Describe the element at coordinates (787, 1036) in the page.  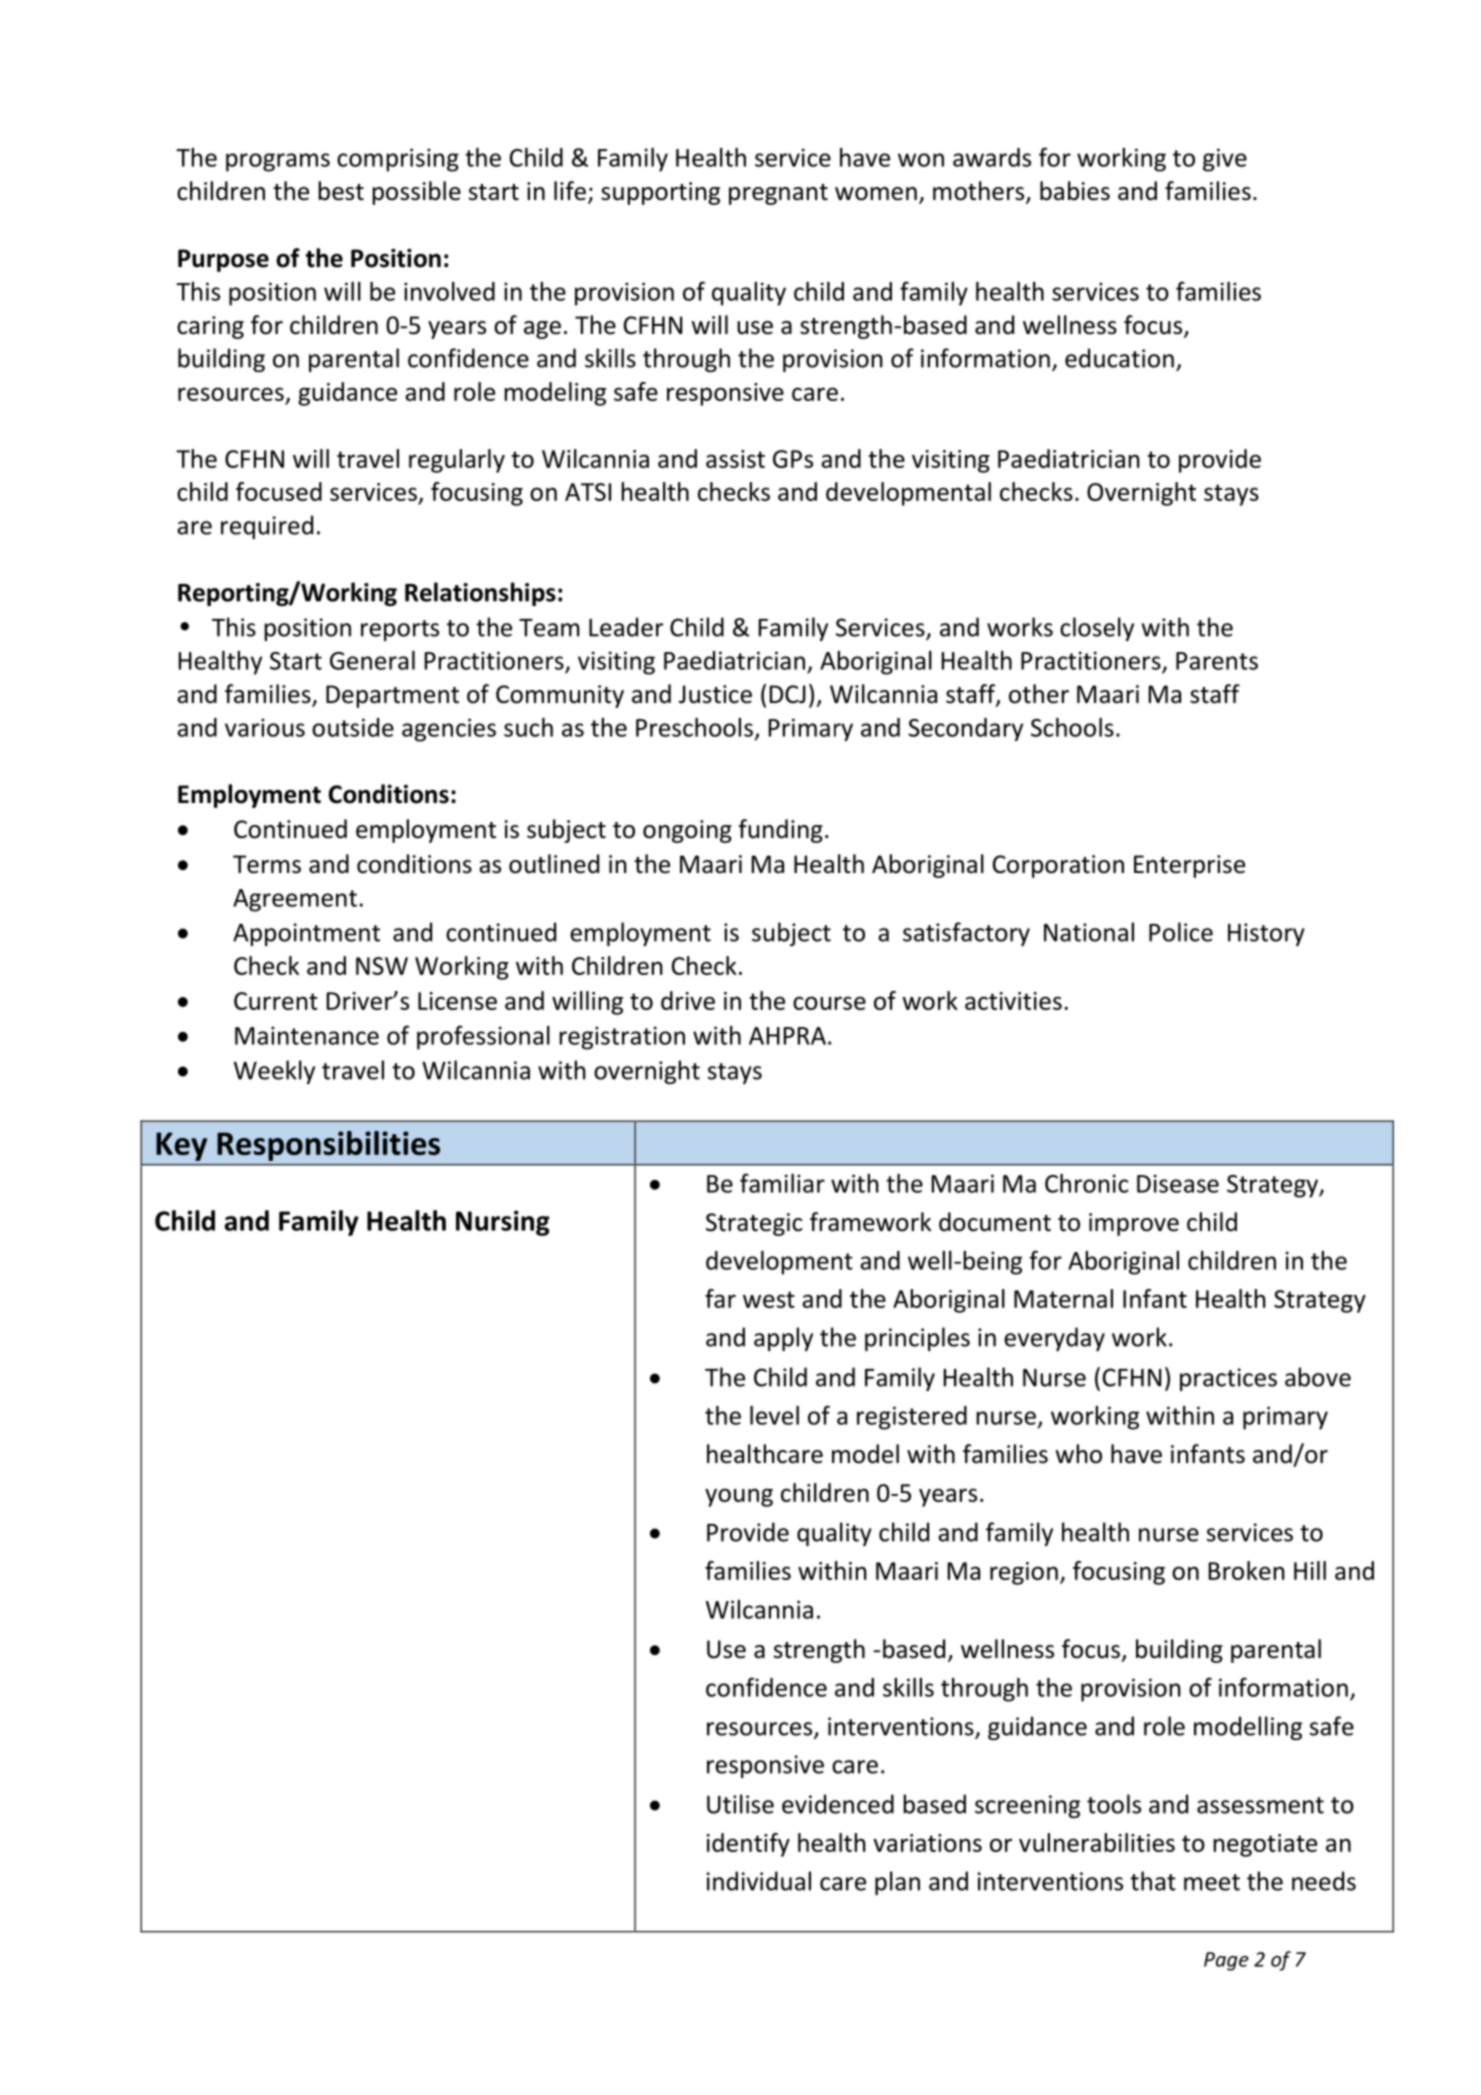
I see `AHPRA` at that location.
